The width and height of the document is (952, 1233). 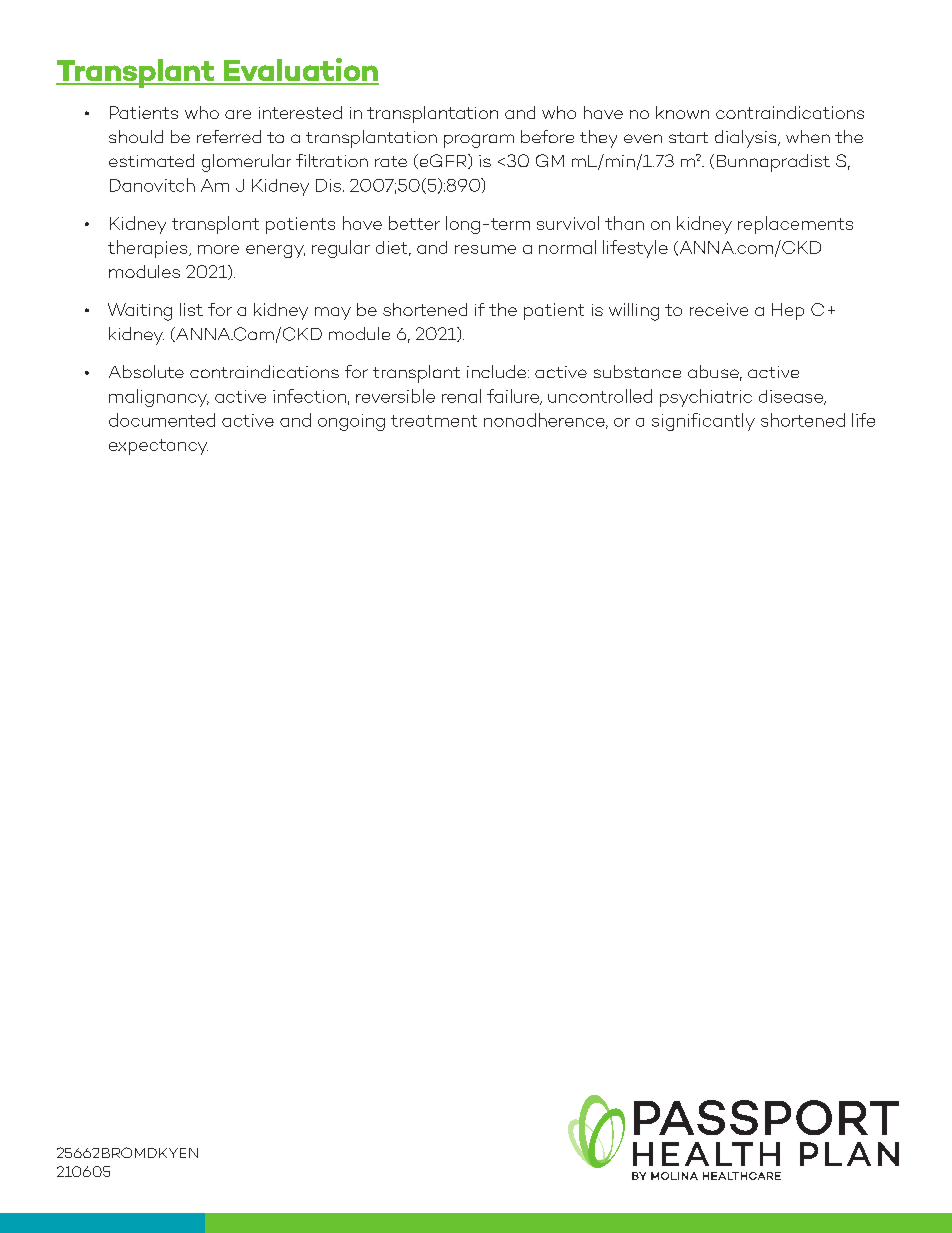 What do you see at coordinates (434, 421) in the document?
I see `treatment` at bounding box center [434, 421].
